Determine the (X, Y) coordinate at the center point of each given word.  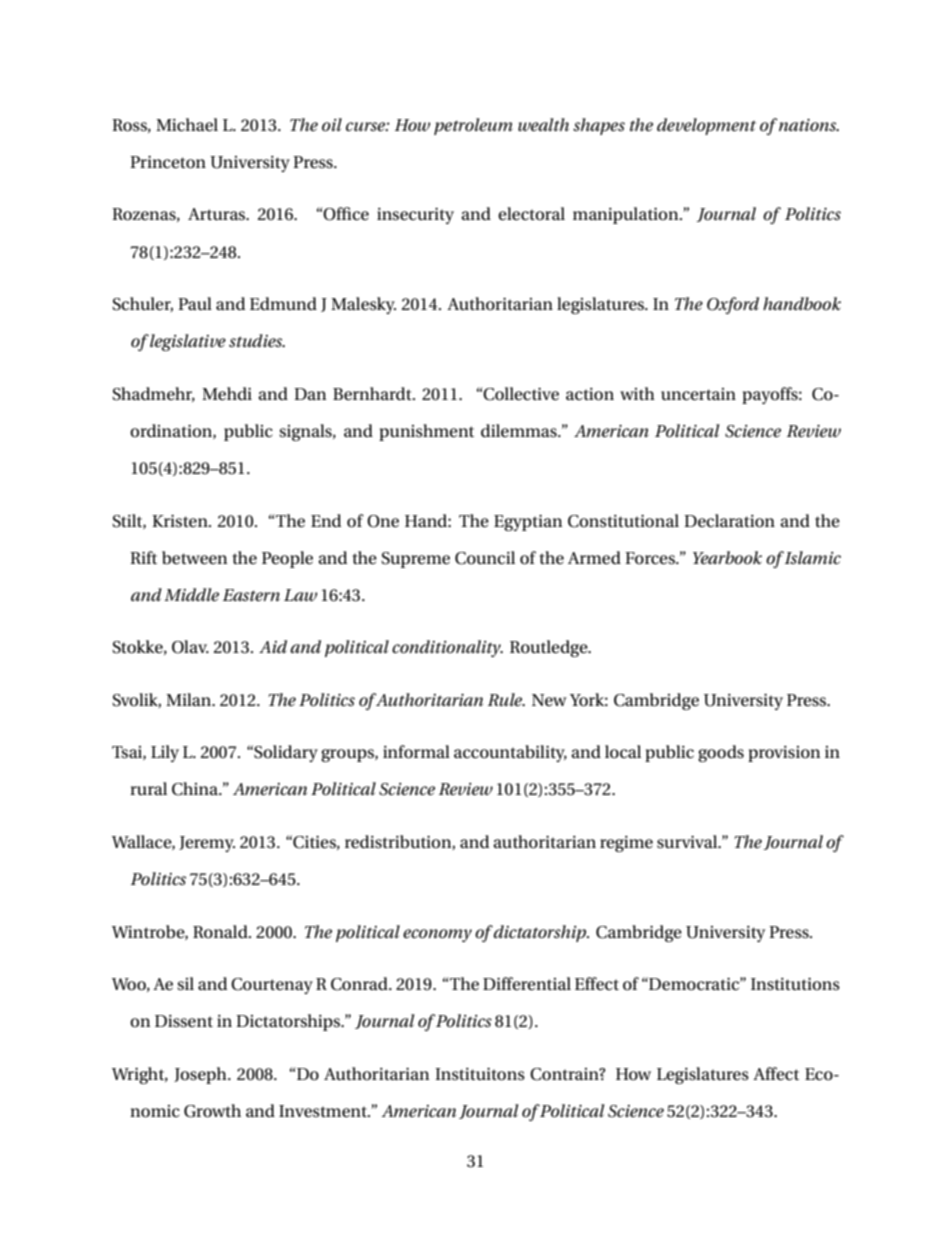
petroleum (473, 126)
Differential (527, 984)
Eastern (251, 595)
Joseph (201, 1075)
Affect (776, 1074)
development (706, 126)
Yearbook (727, 557)
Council (485, 558)
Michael (187, 125)
